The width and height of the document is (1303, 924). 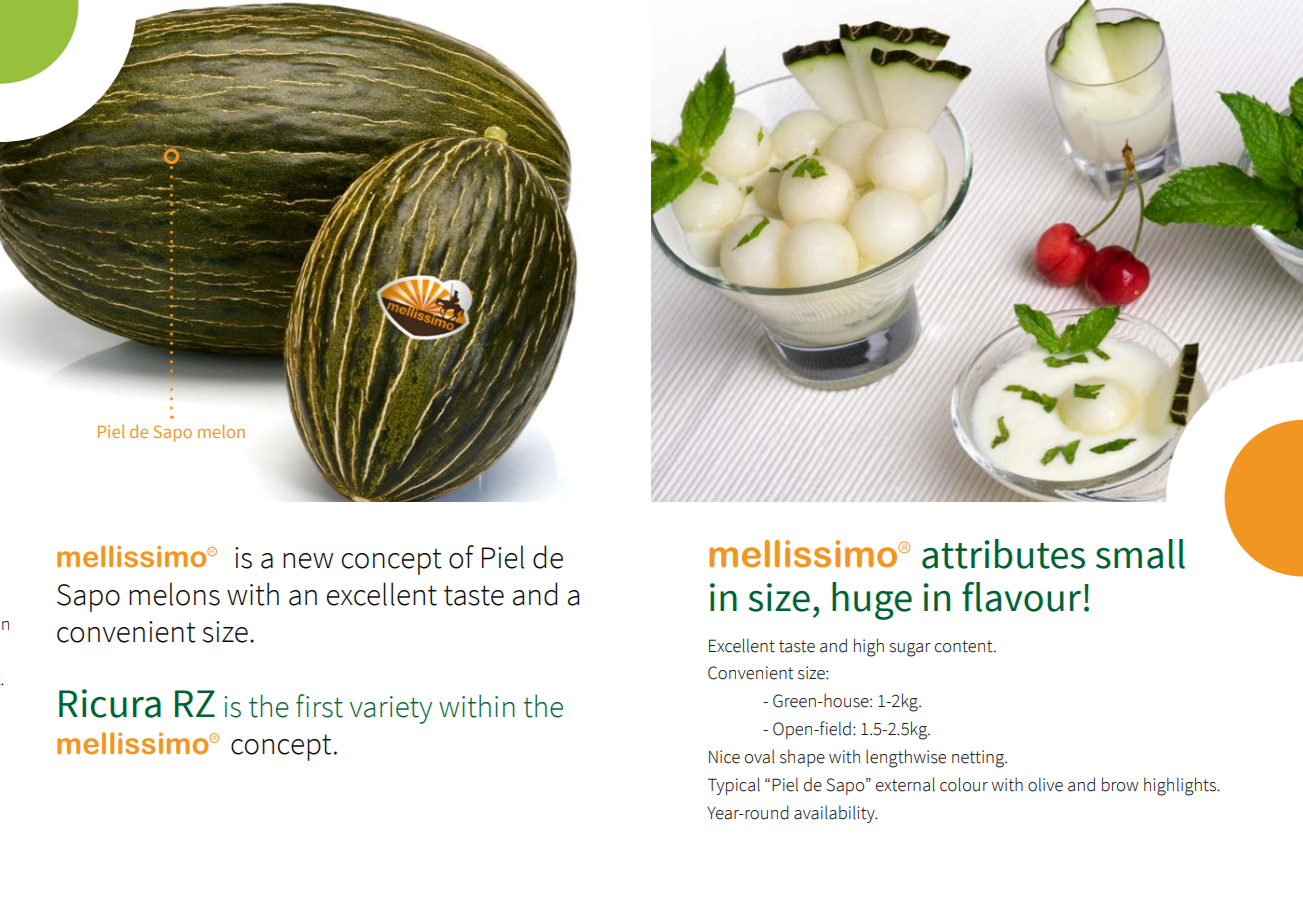 I want to click on attributes, so click(x=1003, y=554).
